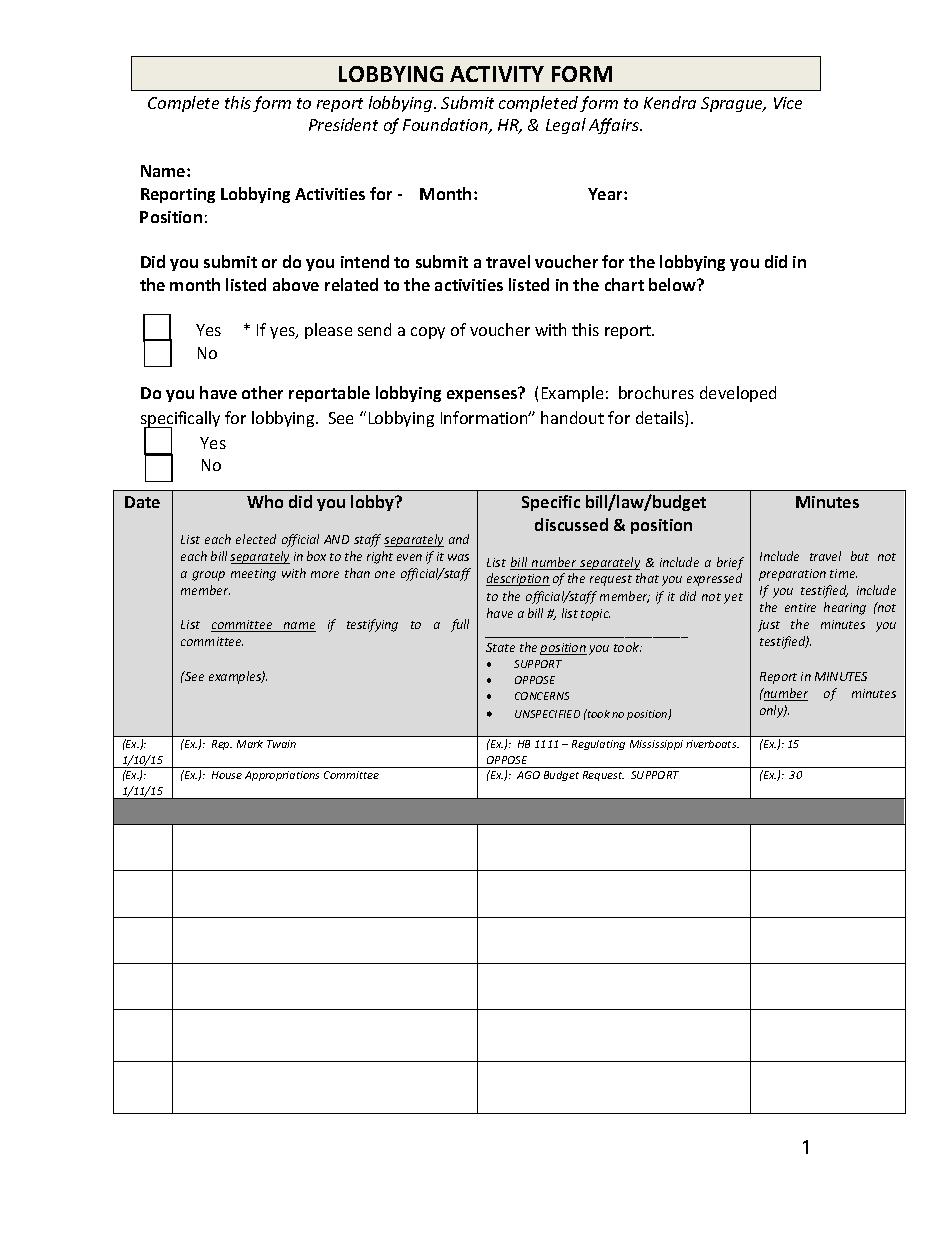  What do you see at coordinates (656, 745) in the screenshot?
I see `Mississippi` at bounding box center [656, 745].
